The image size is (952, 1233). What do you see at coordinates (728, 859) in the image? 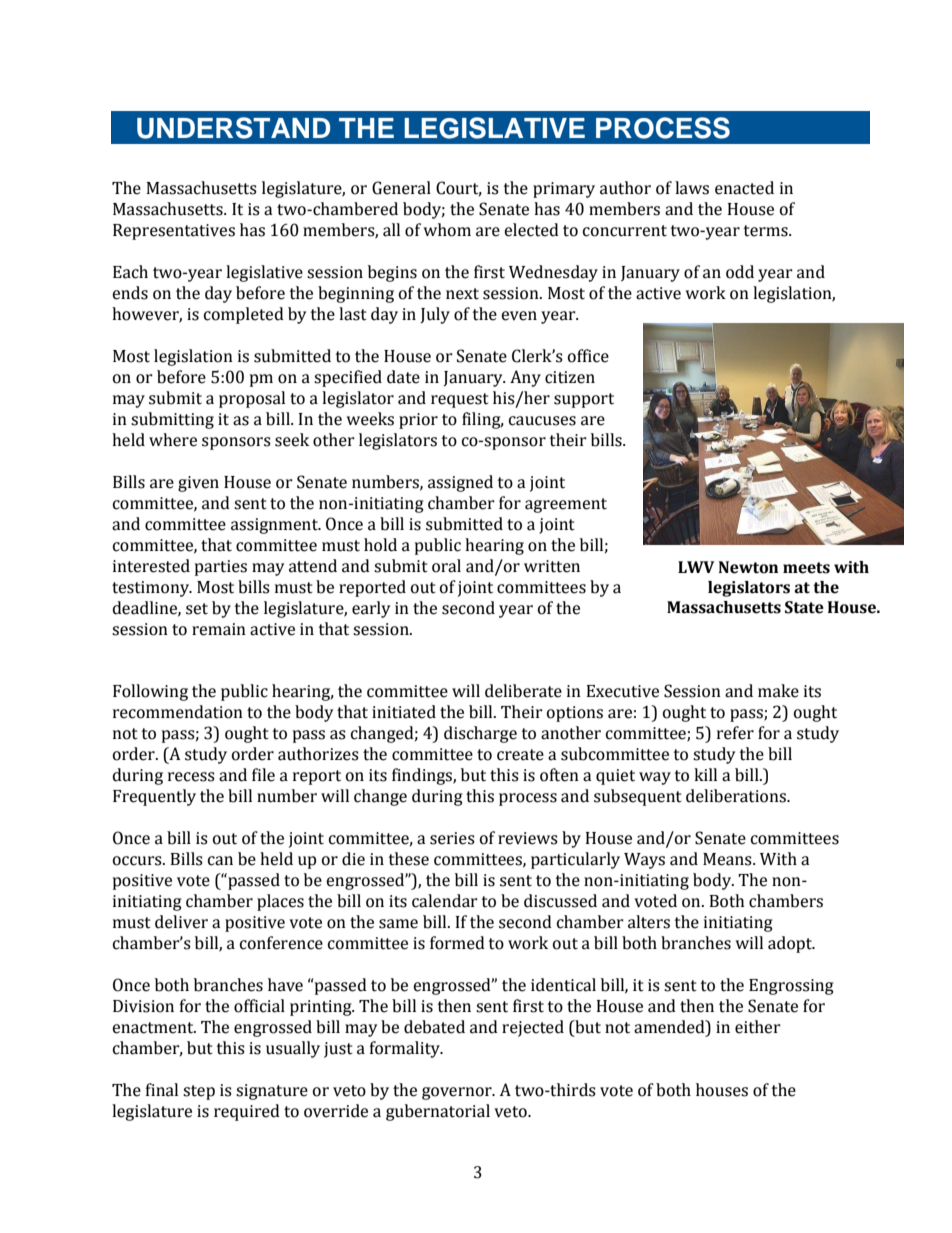
I see `Means` at bounding box center [728, 859].
